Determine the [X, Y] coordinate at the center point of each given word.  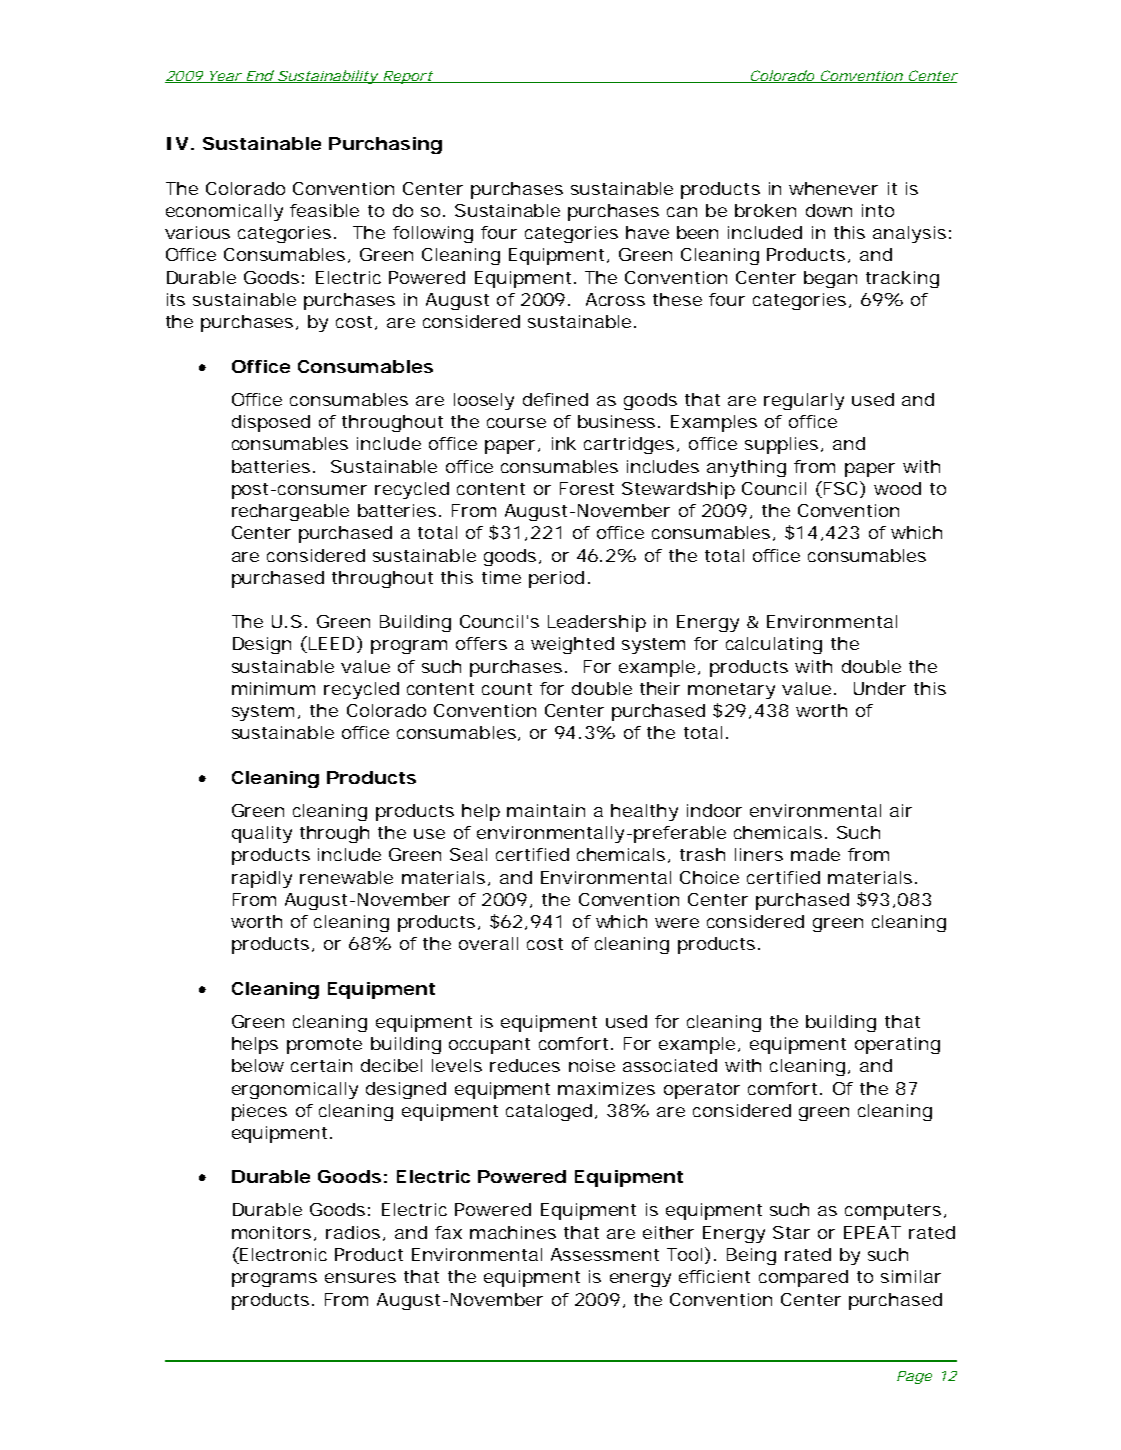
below [258, 1065]
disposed [271, 423]
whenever [833, 188]
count [507, 689]
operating [897, 1045]
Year [223, 77]
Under [880, 688]
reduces [525, 1065]
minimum [273, 688]
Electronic [282, 1255]
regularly [804, 401]
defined [555, 399]
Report [407, 77]
